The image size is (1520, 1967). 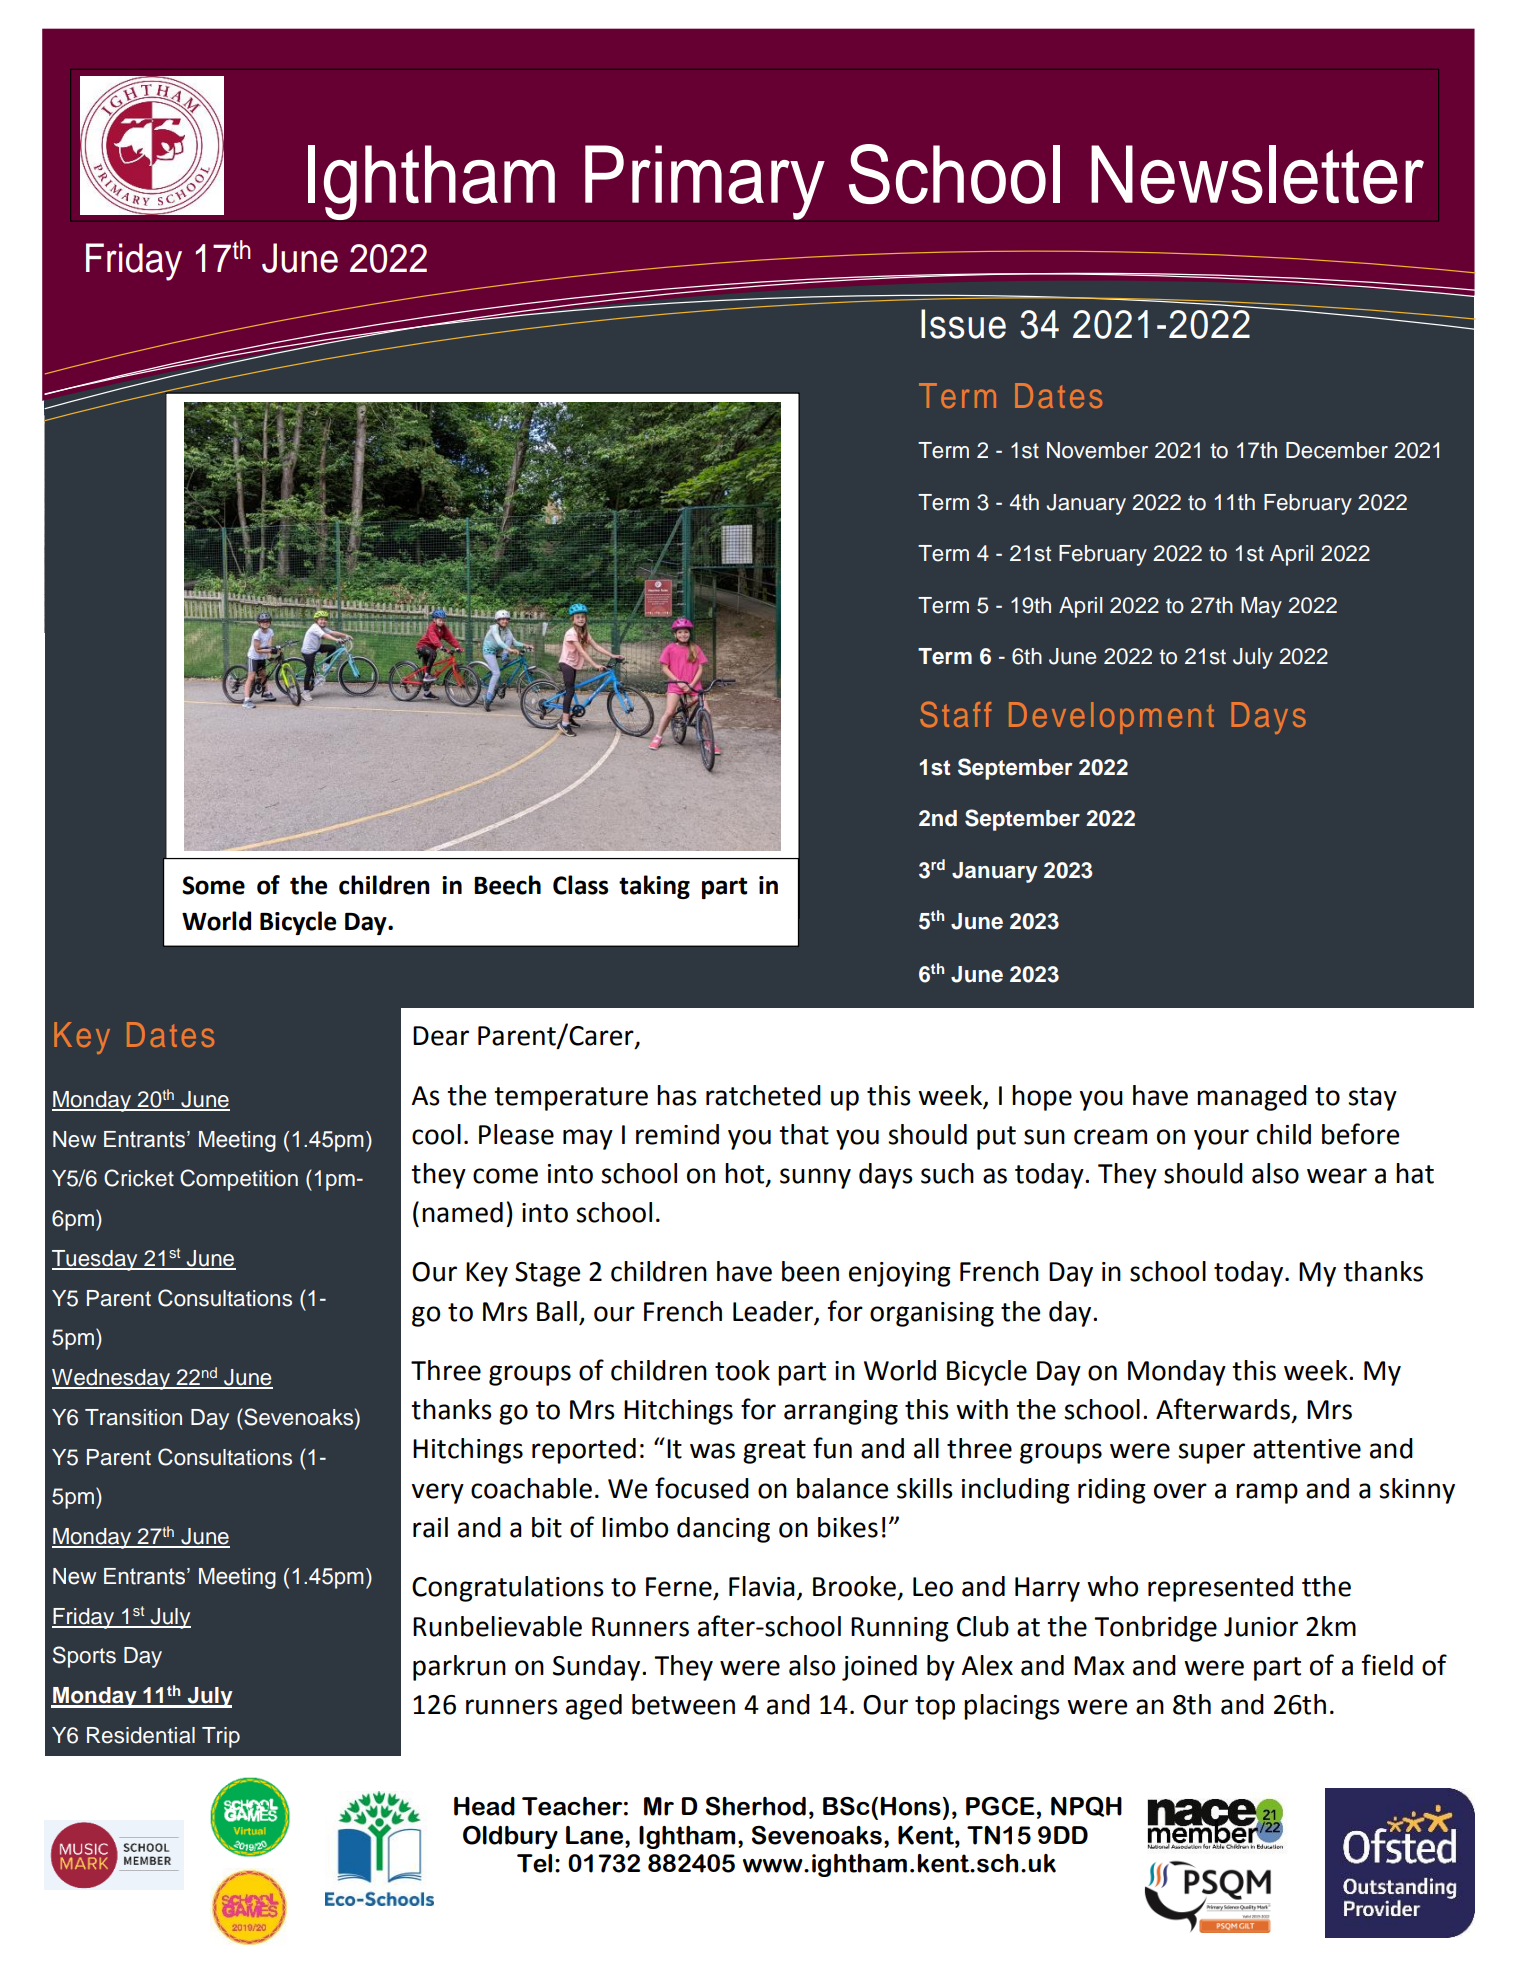 What do you see at coordinates (594, 1835) in the screenshot?
I see `Lane` at bounding box center [594, 1835].
